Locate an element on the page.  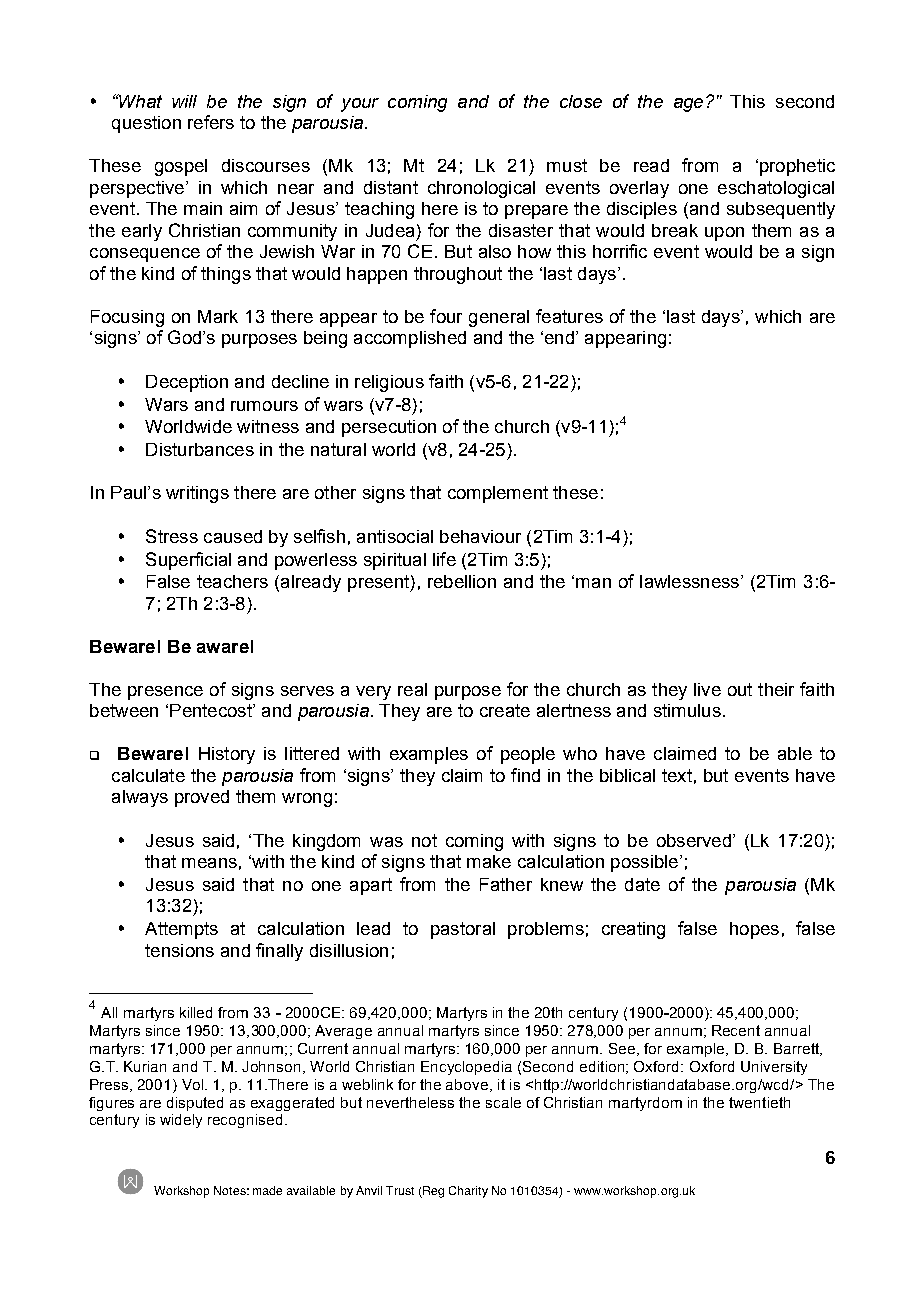
prophetic is located at coordinates (797, 167).
